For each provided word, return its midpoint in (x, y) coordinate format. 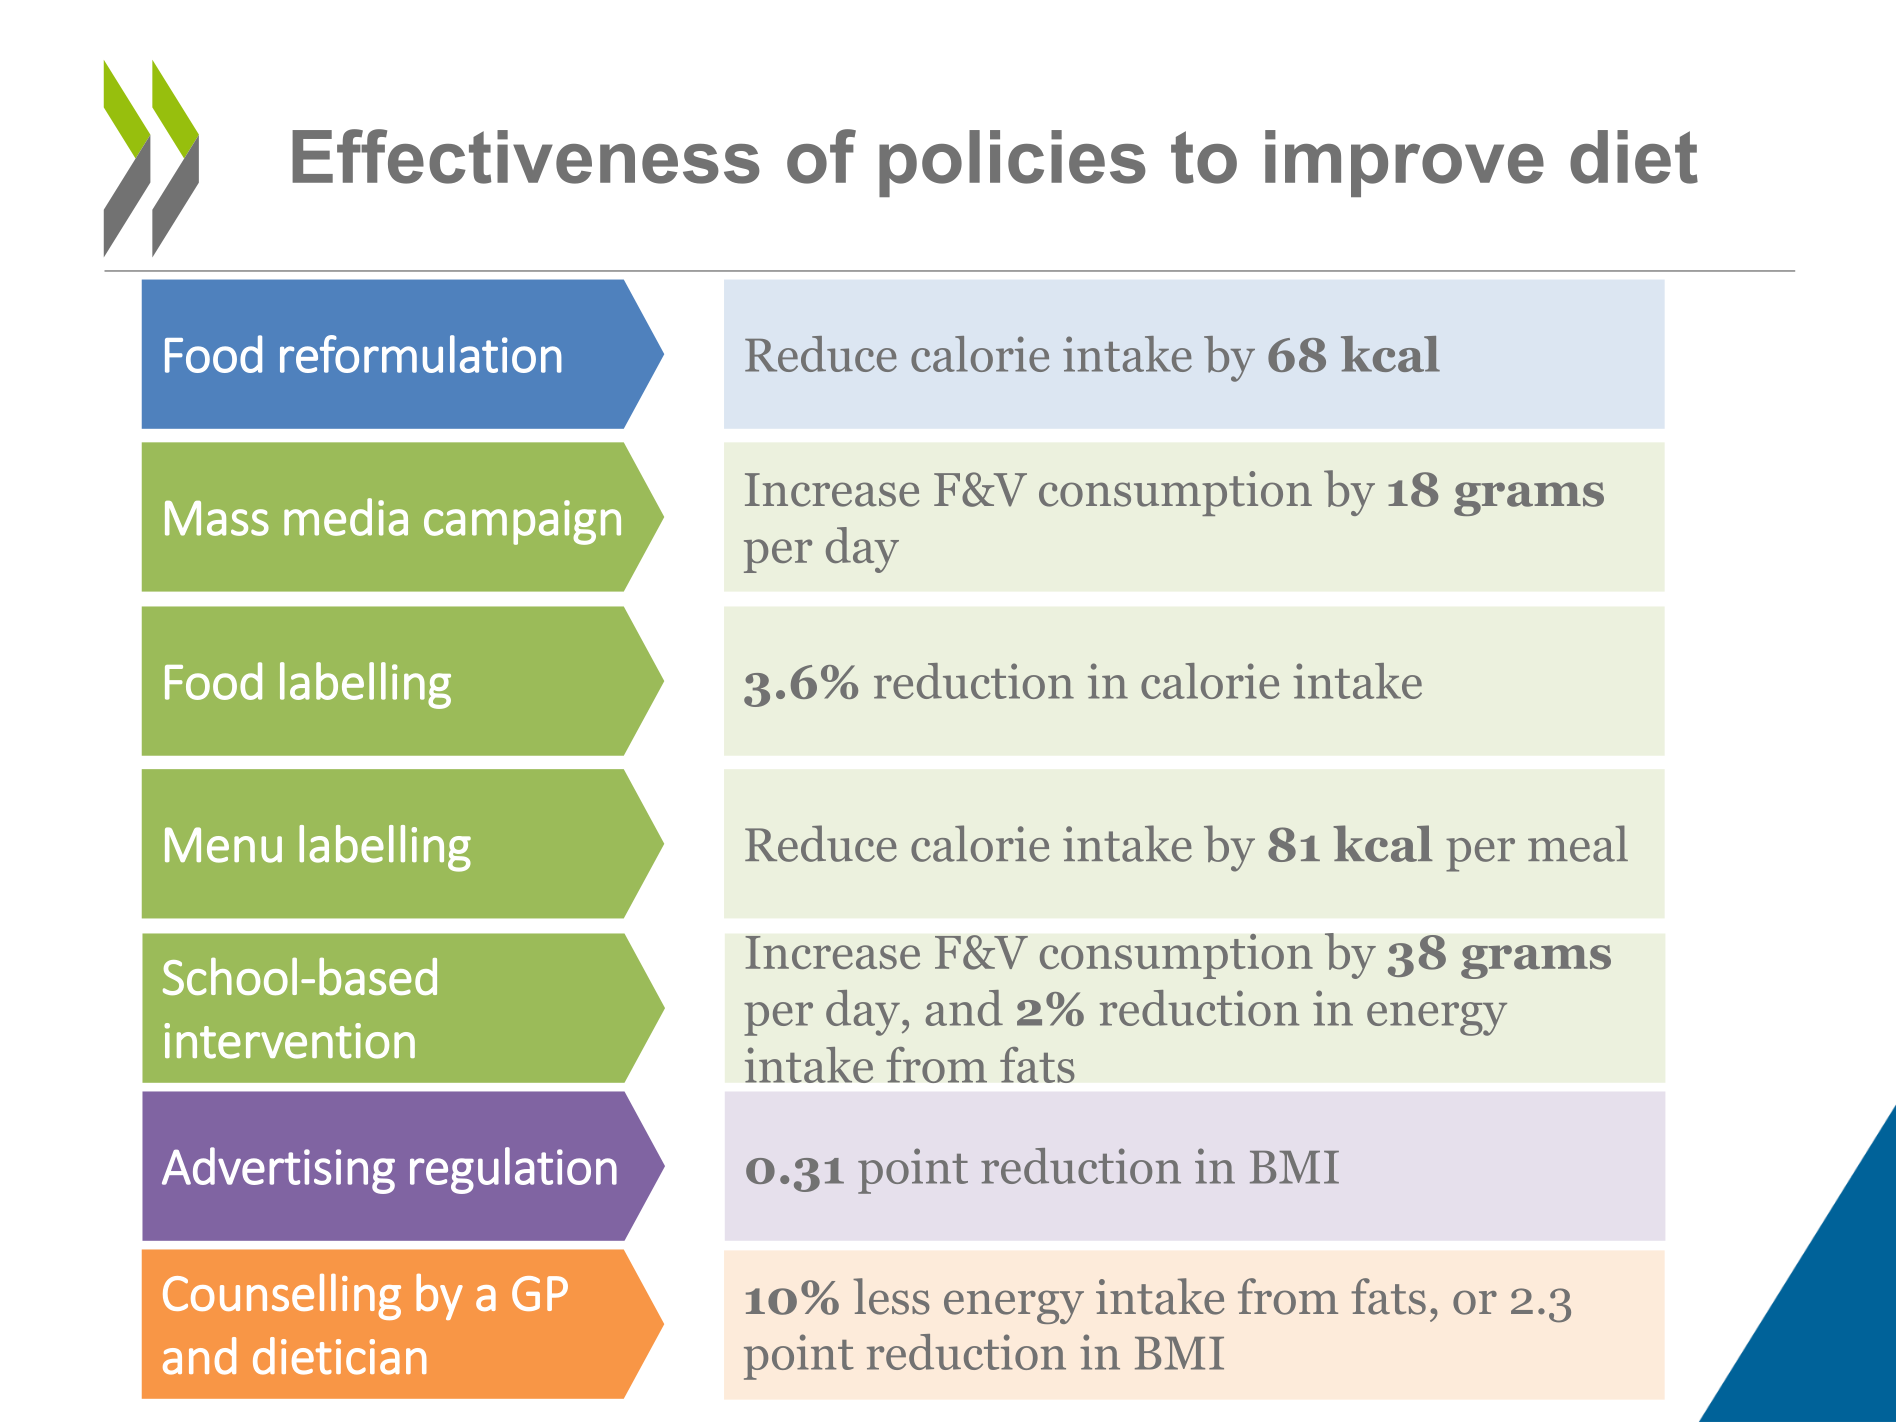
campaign (522, 522)
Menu (223, 845)
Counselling (282, 1297)
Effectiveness (526, 156)
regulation (513, 1170)
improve (1404, 163)
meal (1578, 843)
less (891, 1296)
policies (1012, 163)
